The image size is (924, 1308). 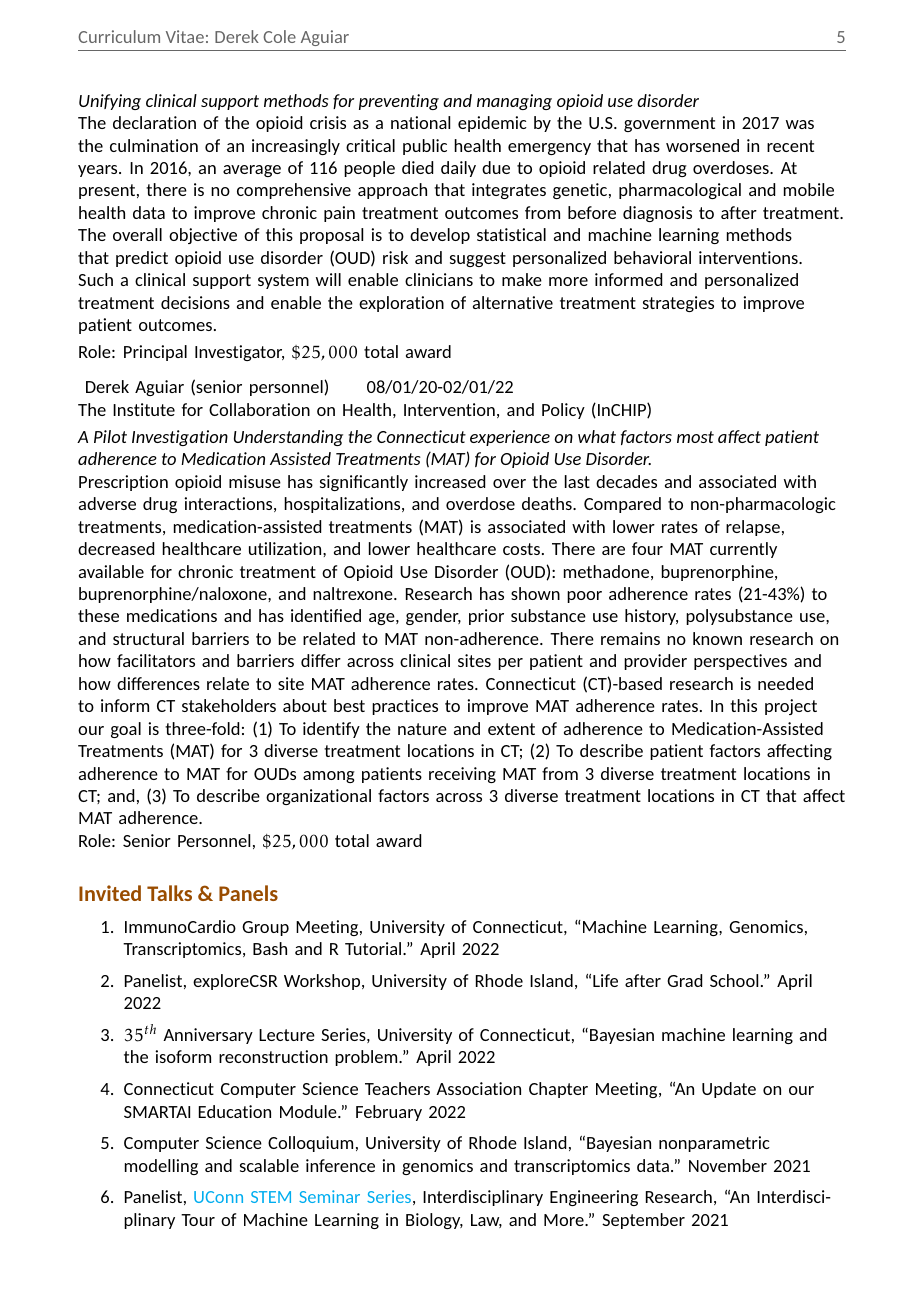 What do you see at coordinates (728, 1165) in the screenshot?
I see `November` at bounding box center [728, 1165].
